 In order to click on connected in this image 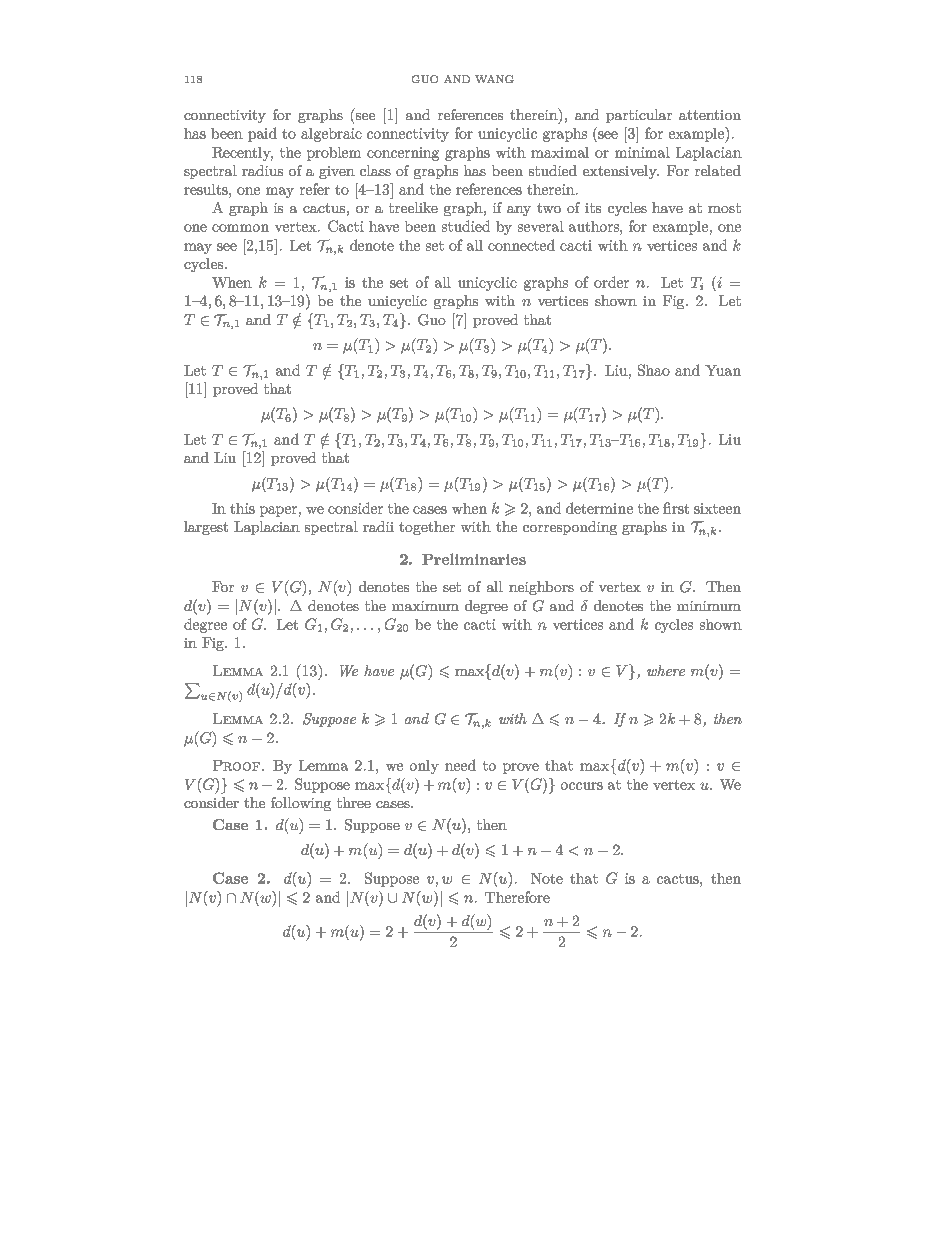, I will do `click(521, 245)`.
